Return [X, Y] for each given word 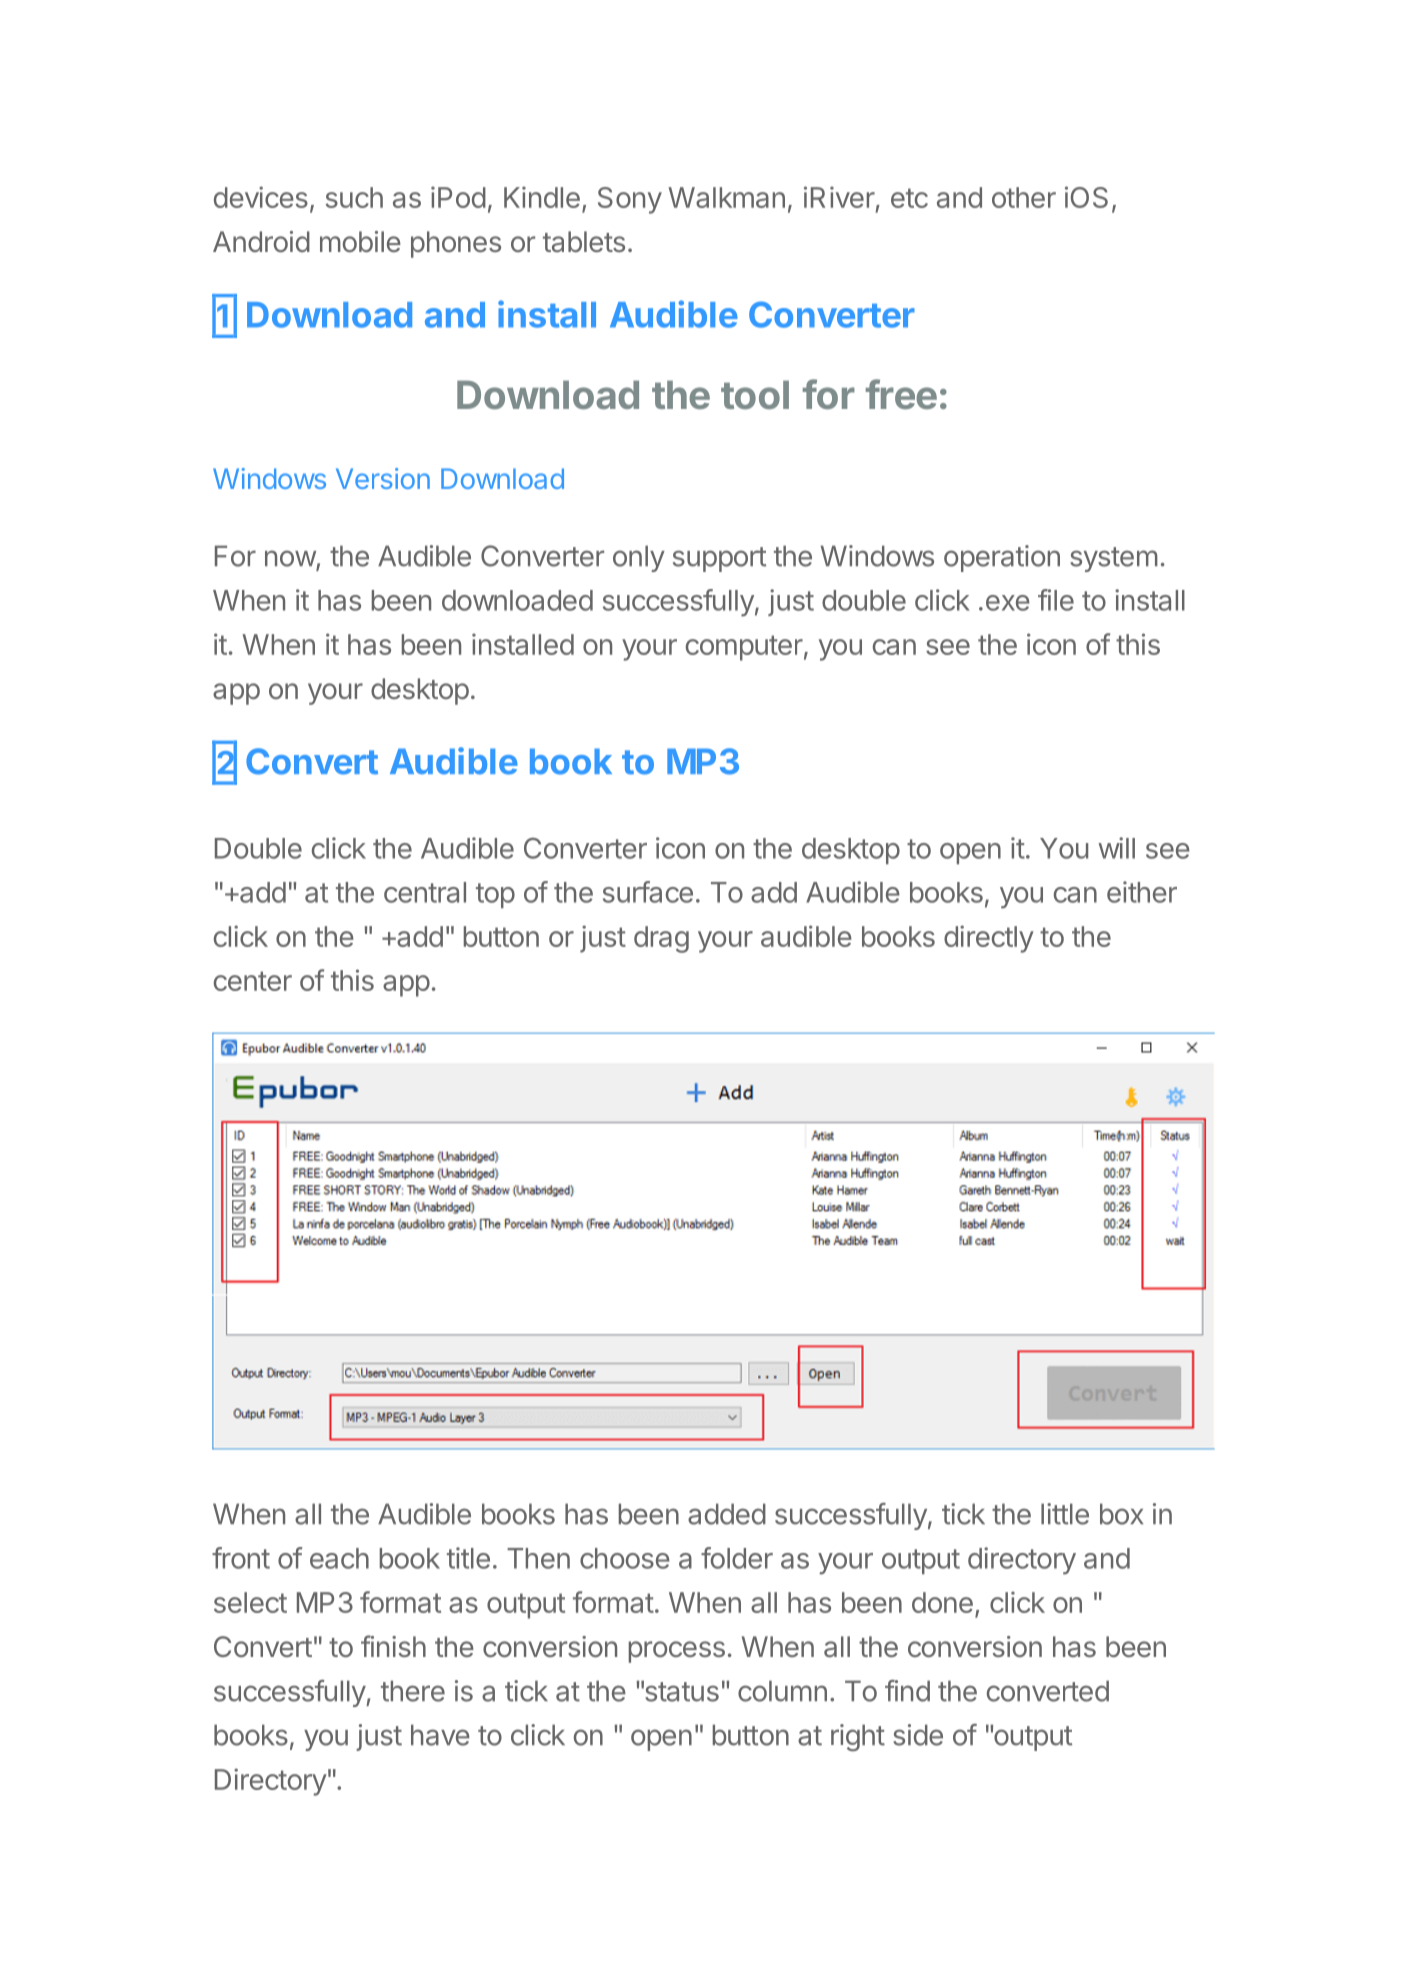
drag [661, 939]
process [677, 1652]
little [1065, 1514]
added [727, 1514]
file [1056, 600]
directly [989, 939]
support [719, 559]
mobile [360, 241]
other [1024, 197]
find [907, 1691]
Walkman [726, 197]
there [413, 1691]
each [339, 1558]
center [253, 981]
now [290, 558]
